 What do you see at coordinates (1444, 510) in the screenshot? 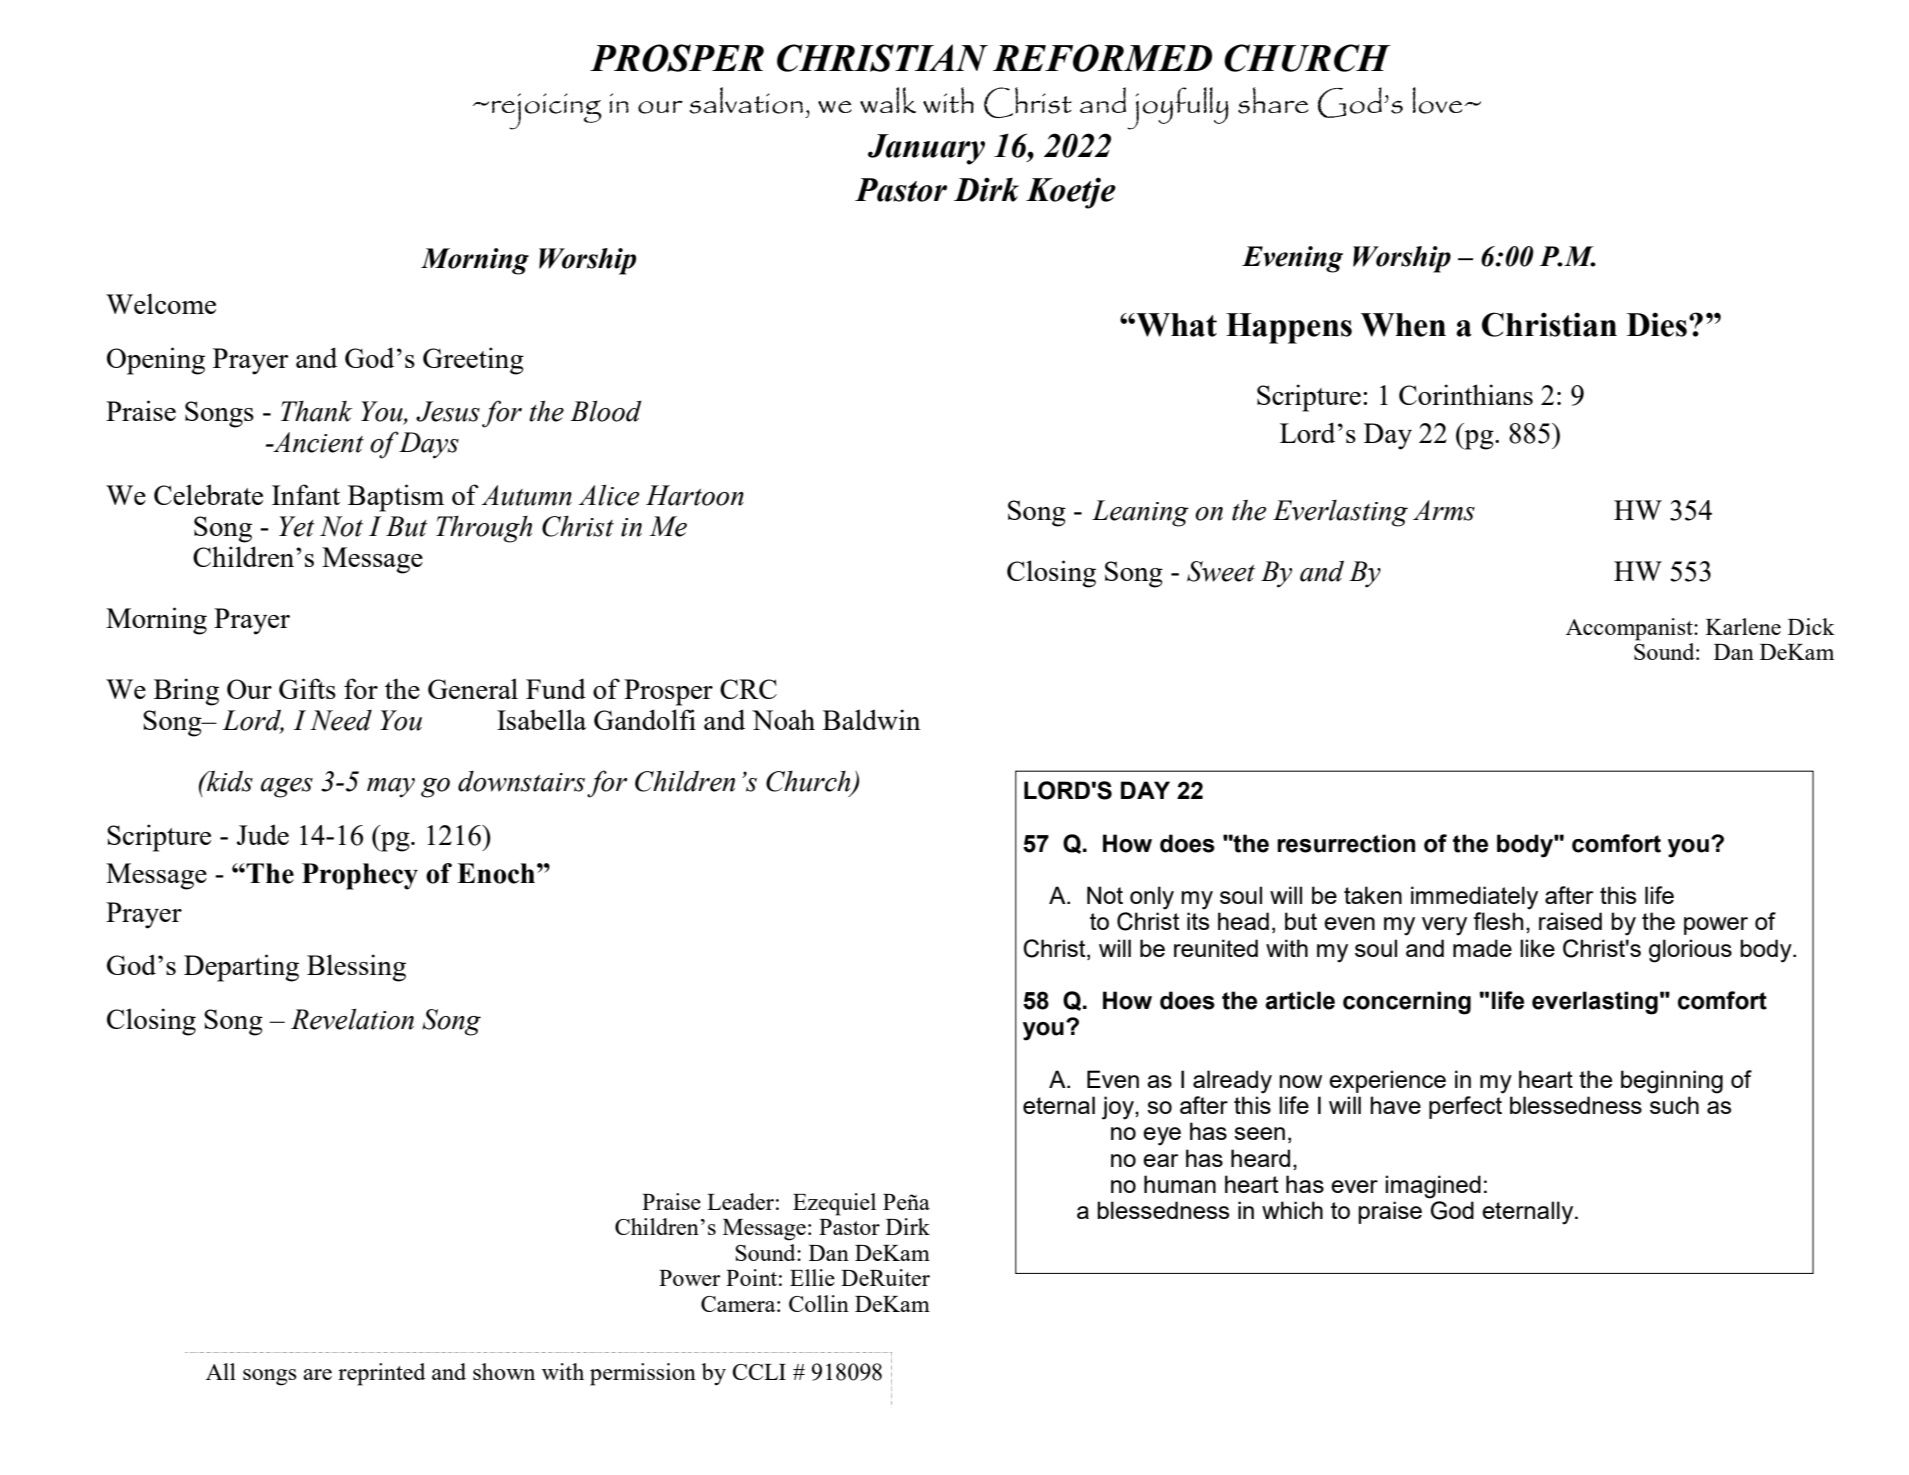
I see `Arms` at bounding box center [1444, 510].
